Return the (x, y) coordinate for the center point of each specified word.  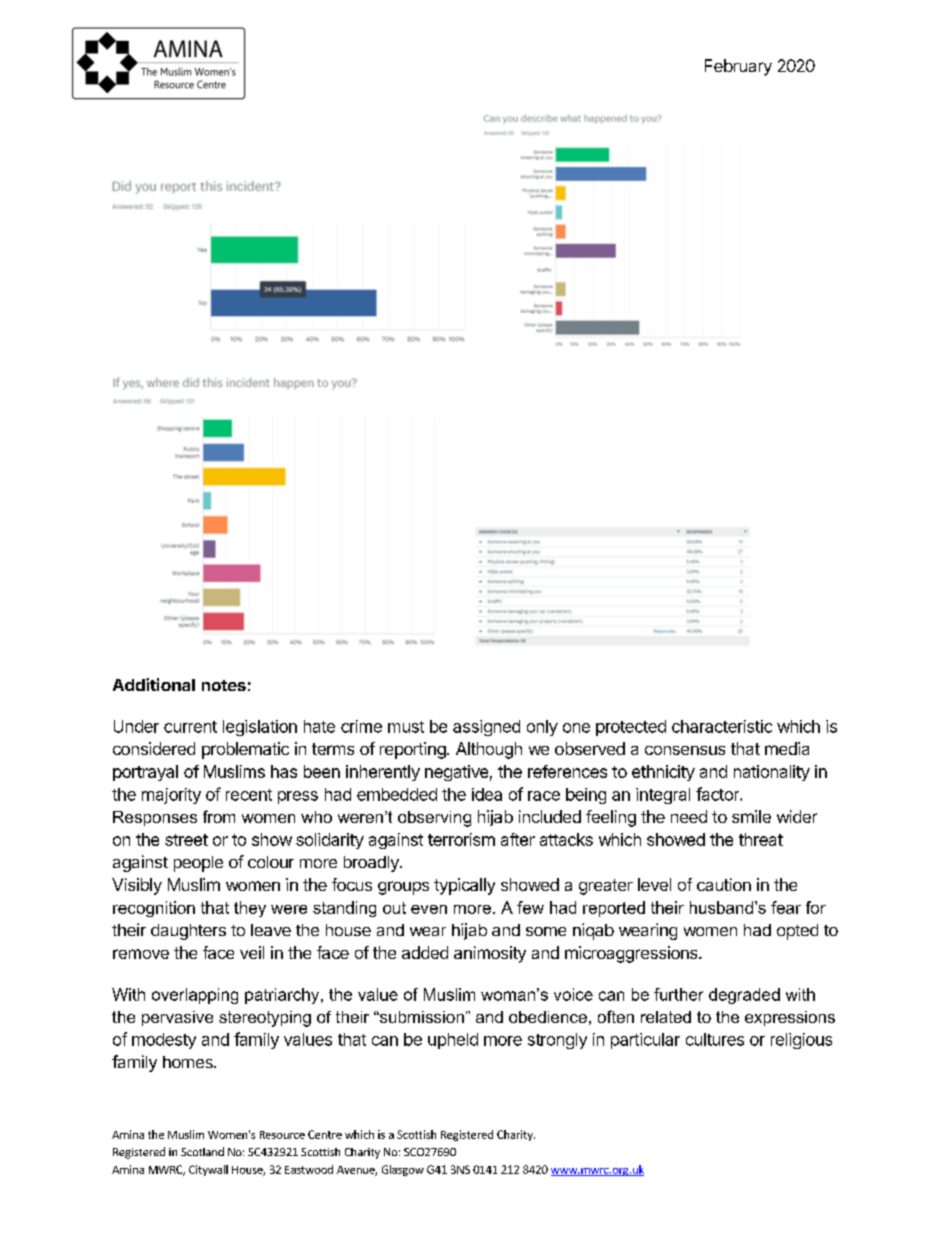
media (787, 748)
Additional (154, 684)
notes (224, 685)
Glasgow (403, 1170)
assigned (486, 728)
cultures (715, 1039)
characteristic (722, 726)
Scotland (202, 1151)
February (738, 67)
